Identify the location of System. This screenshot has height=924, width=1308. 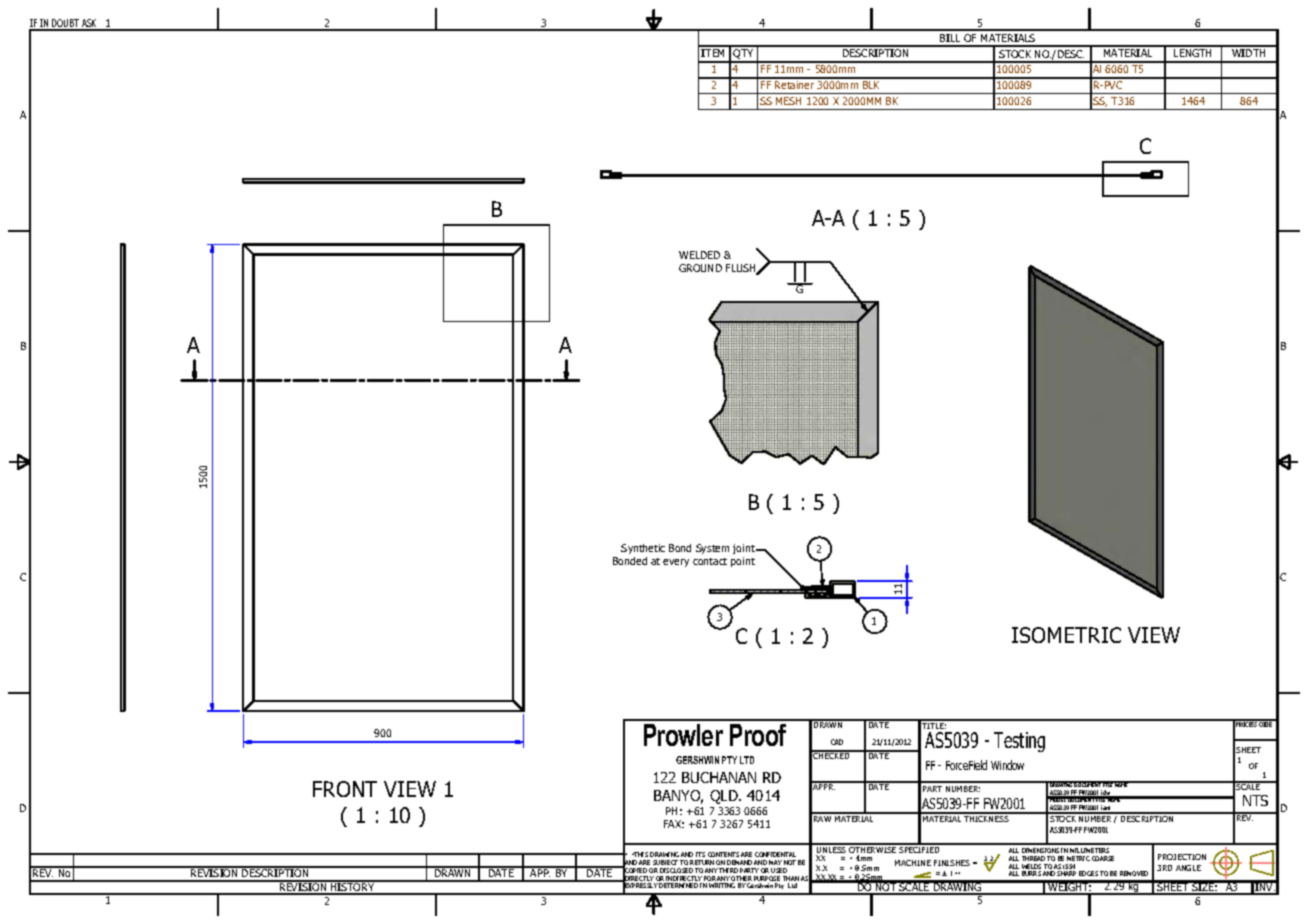
(712, 549).
